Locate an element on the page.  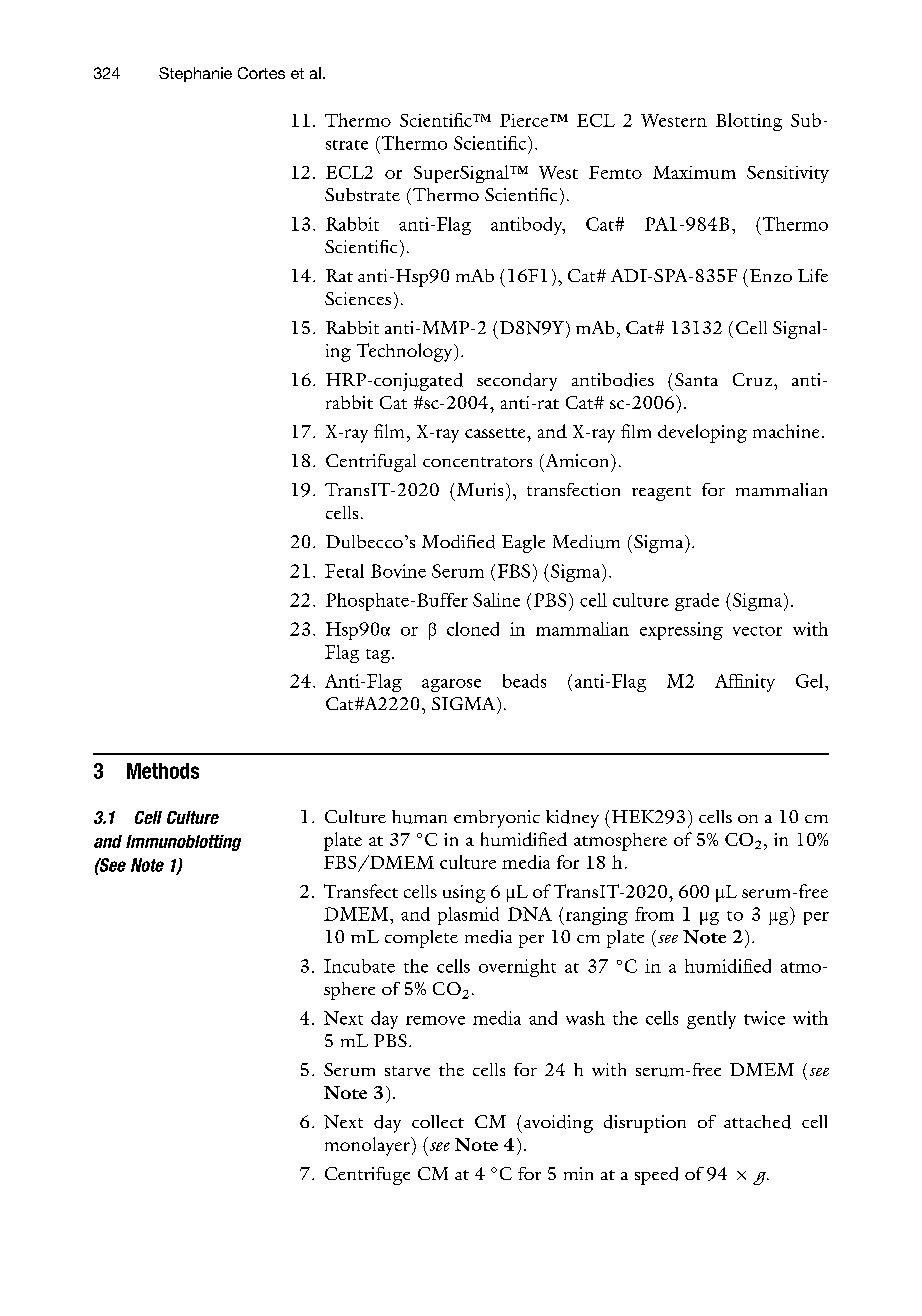
from is located at coordinates (654, 914).
